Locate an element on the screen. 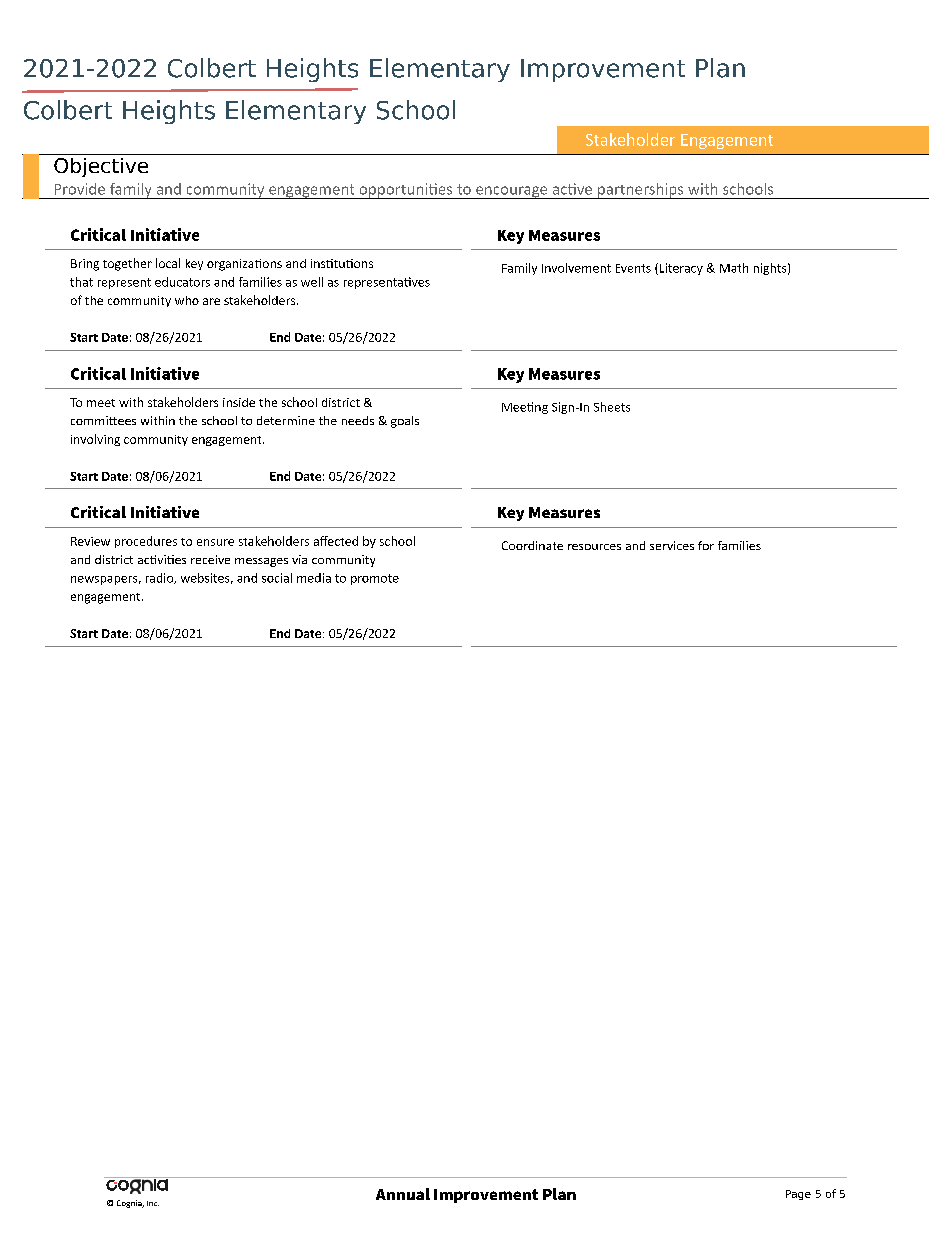 The image size is (952, 1233). ior is located at coordinates (706, 545).
